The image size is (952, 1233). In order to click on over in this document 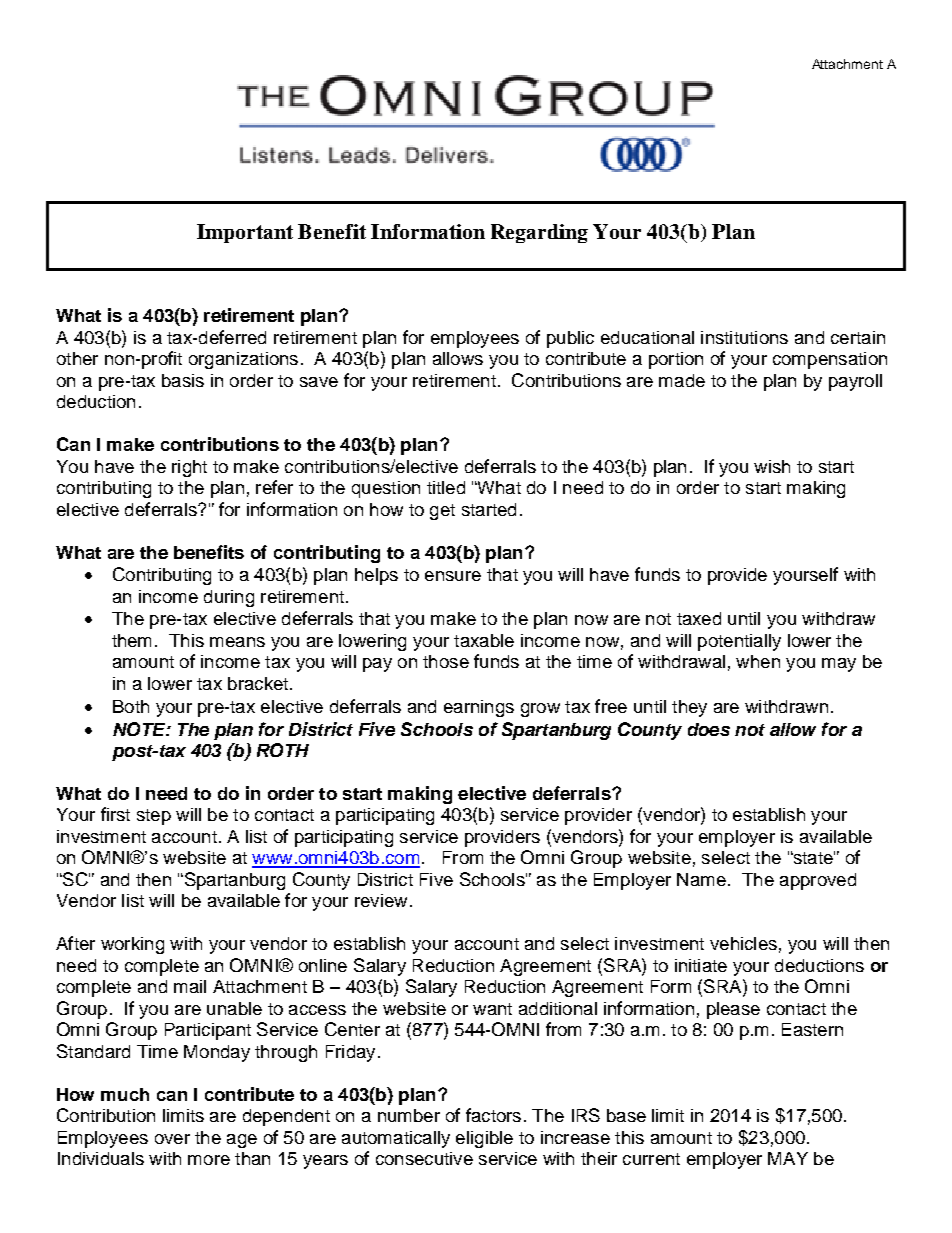, I will do `click(172, 1139)`.
